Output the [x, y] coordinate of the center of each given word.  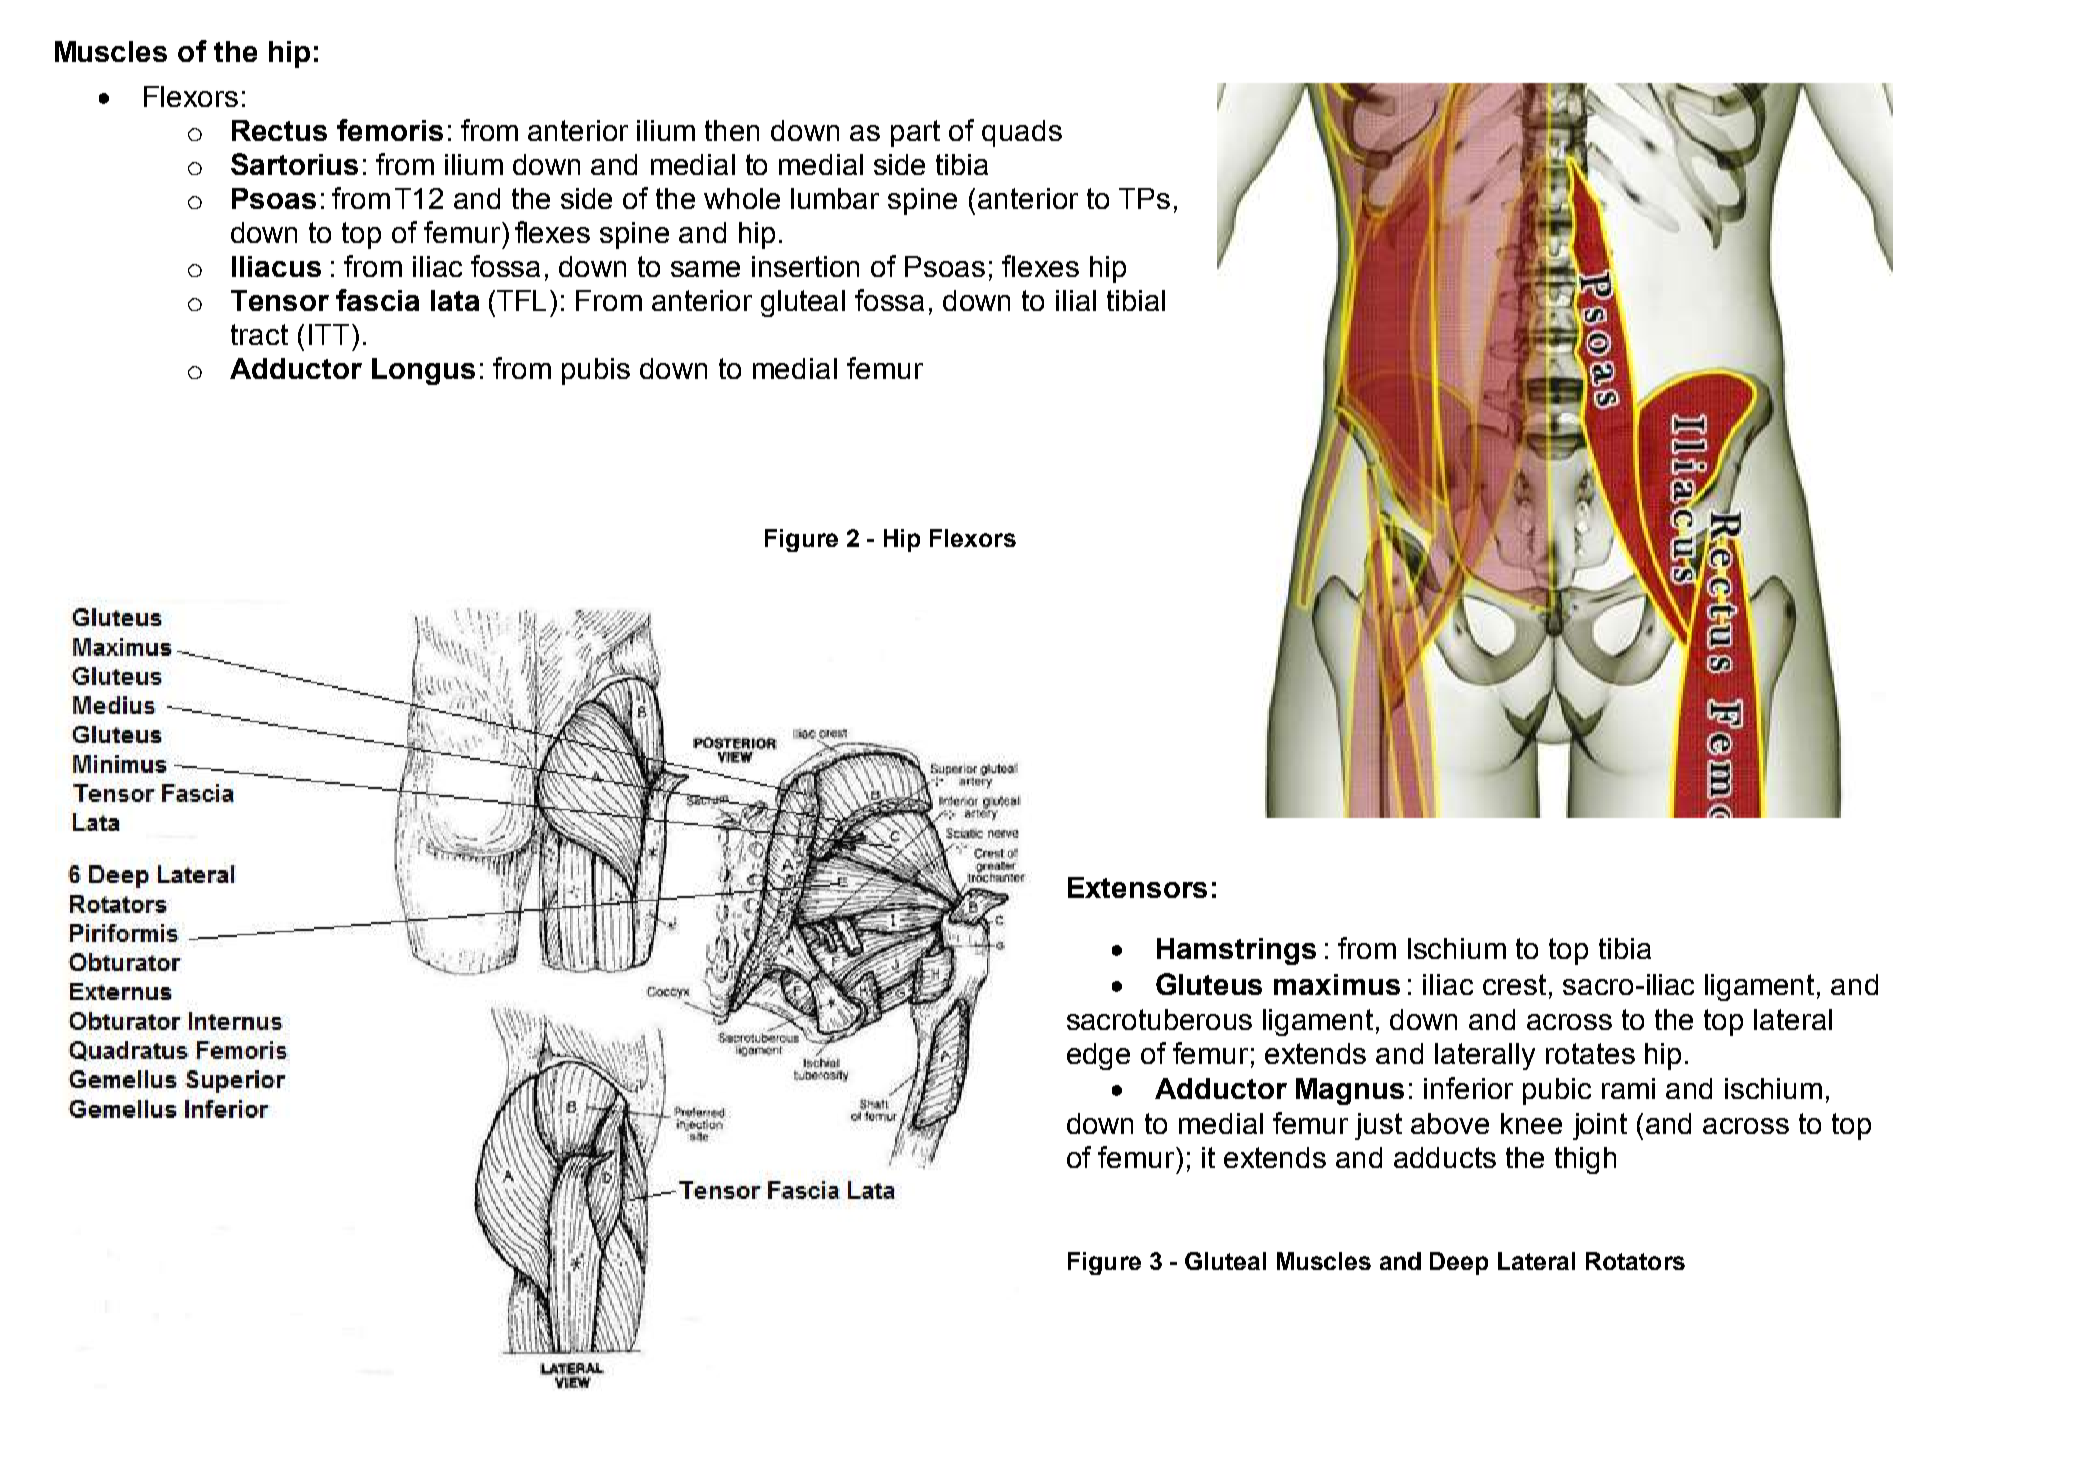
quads [1022, 133]
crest [1514, 984]
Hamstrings [1236, 951]
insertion [805, 266]
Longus [423, 371]
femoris [390, 130]
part [915, 133]
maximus [1337, 984]
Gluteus [1209, 984]
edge [1098, 1056]
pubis [596, 371]
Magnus [1350, 1091]
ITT [331, 334]
